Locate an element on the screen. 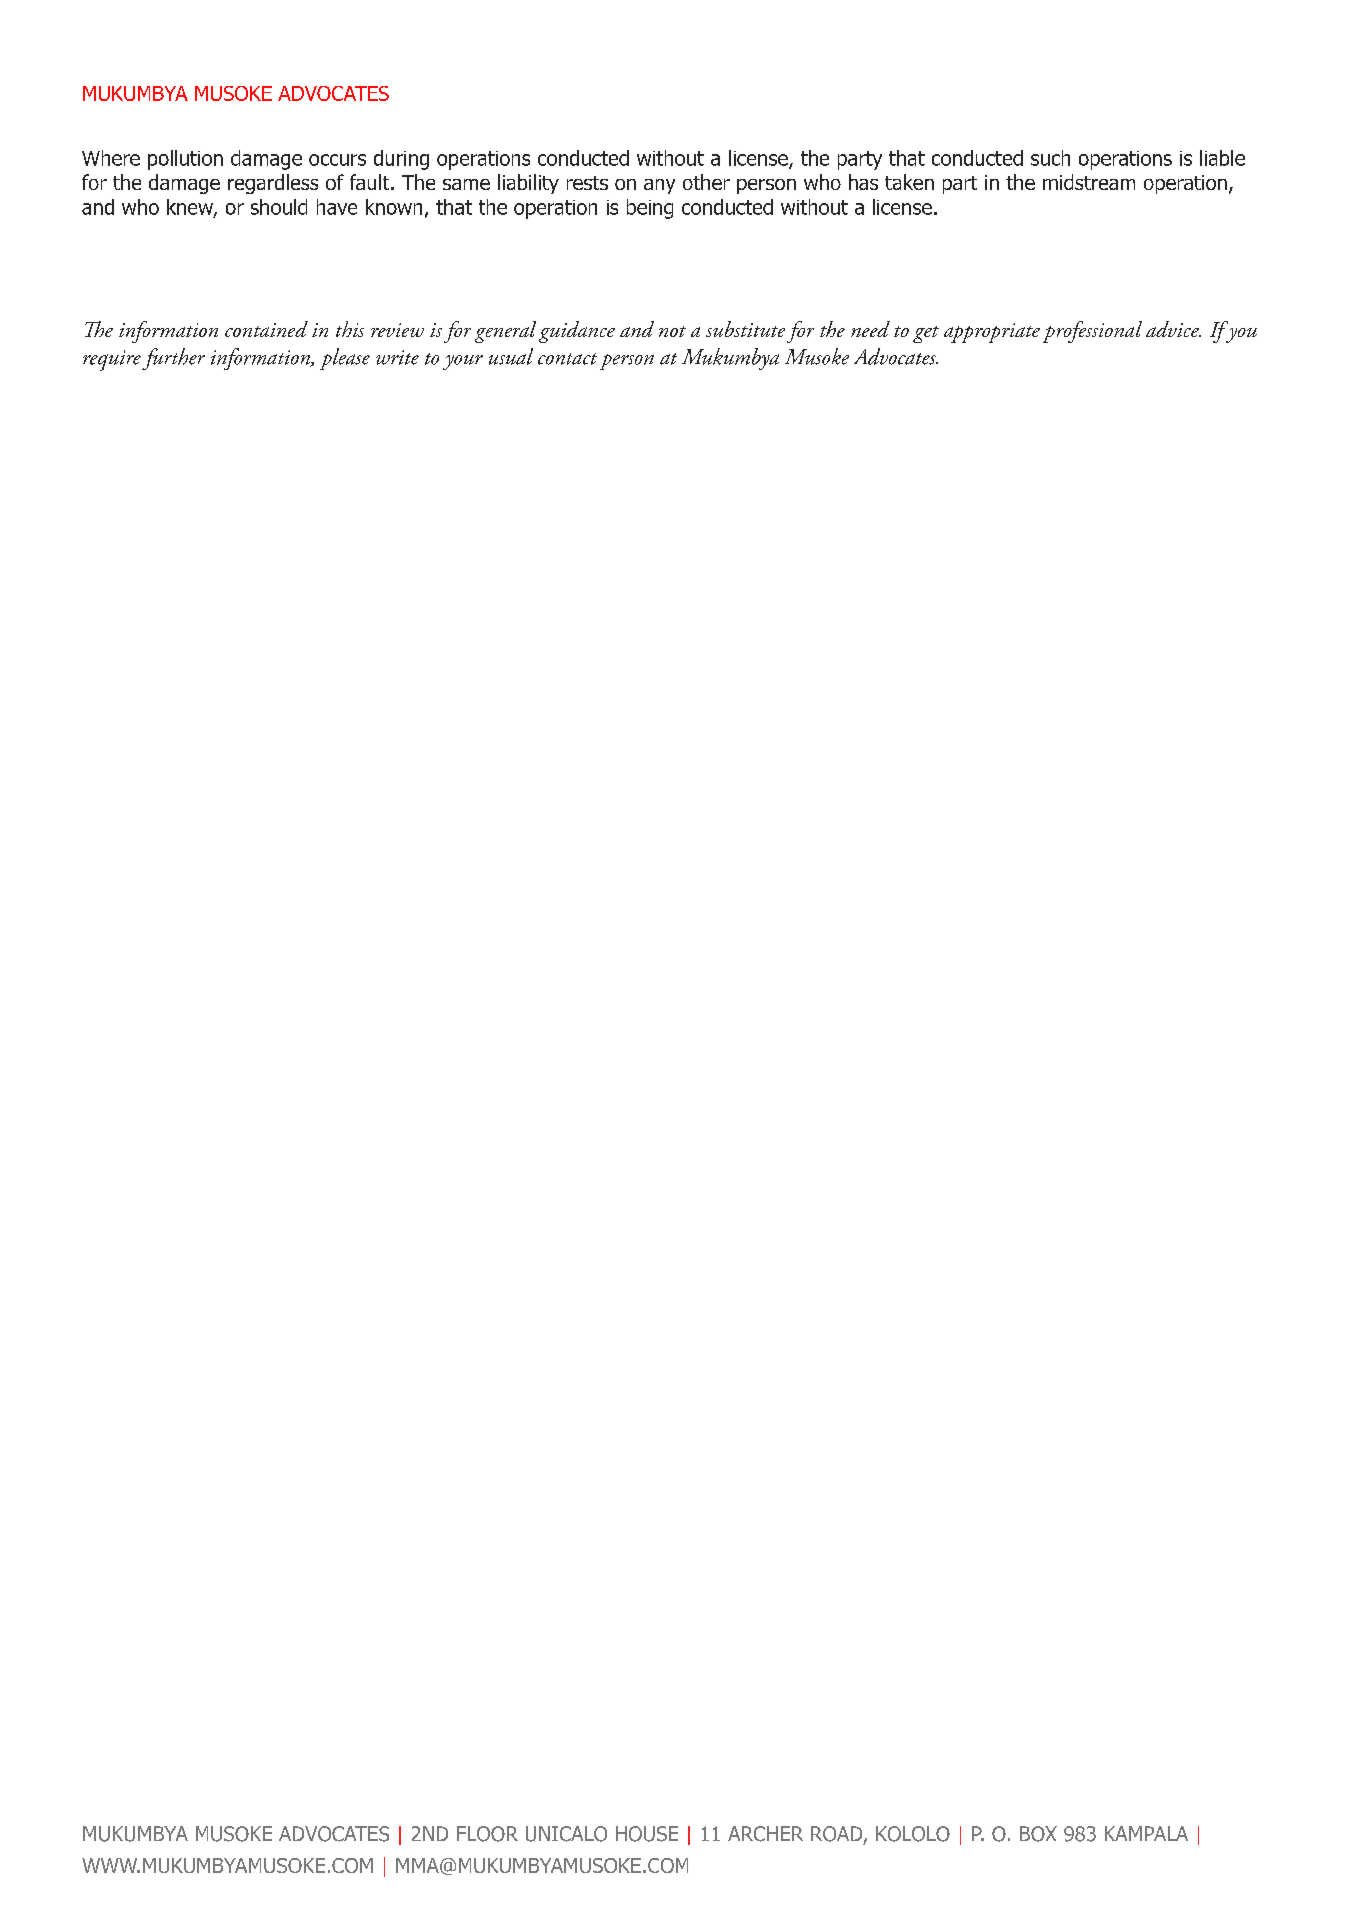  being is located at coordinates (650, 209).
